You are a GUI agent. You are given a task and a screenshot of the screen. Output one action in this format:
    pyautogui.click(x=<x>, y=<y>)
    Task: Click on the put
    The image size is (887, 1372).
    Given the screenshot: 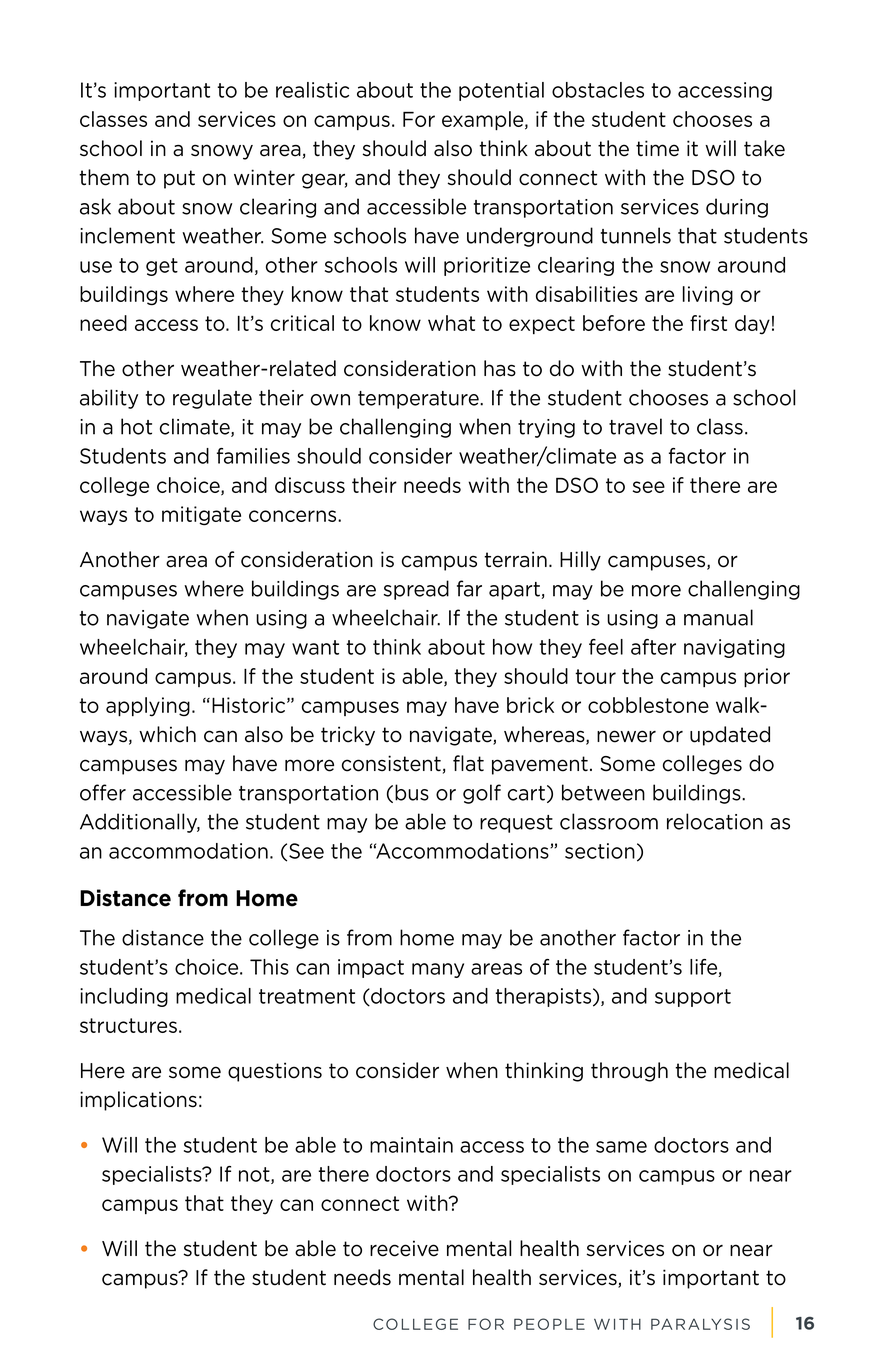 What is the action you would take?
    pyautogui.click(x=179, y=179)
